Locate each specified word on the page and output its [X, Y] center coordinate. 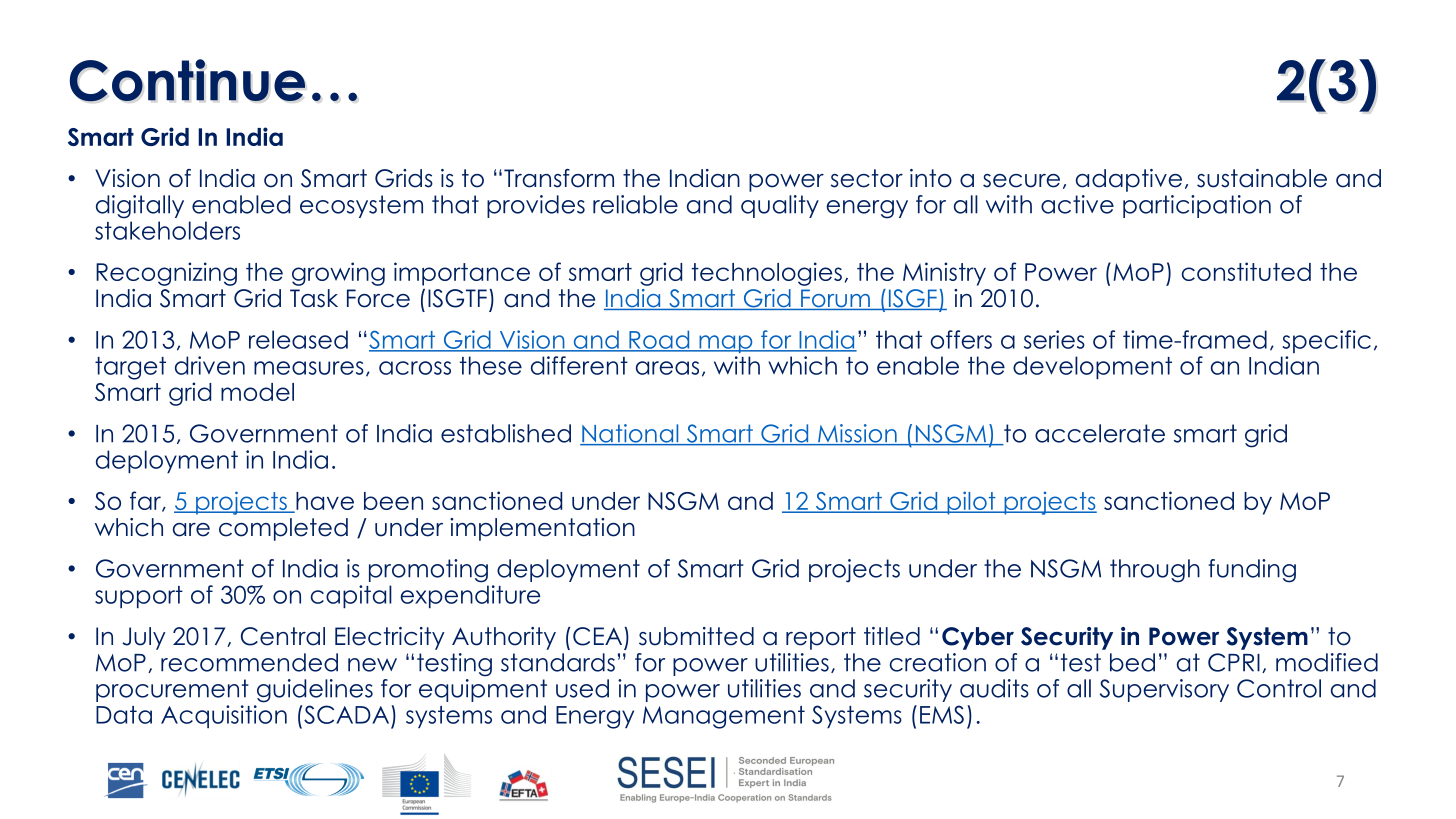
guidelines [315, 691]
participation [1197, 206]
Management [724, 717]
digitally [140, 207]
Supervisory [1164, 690]
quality [780, 206]
